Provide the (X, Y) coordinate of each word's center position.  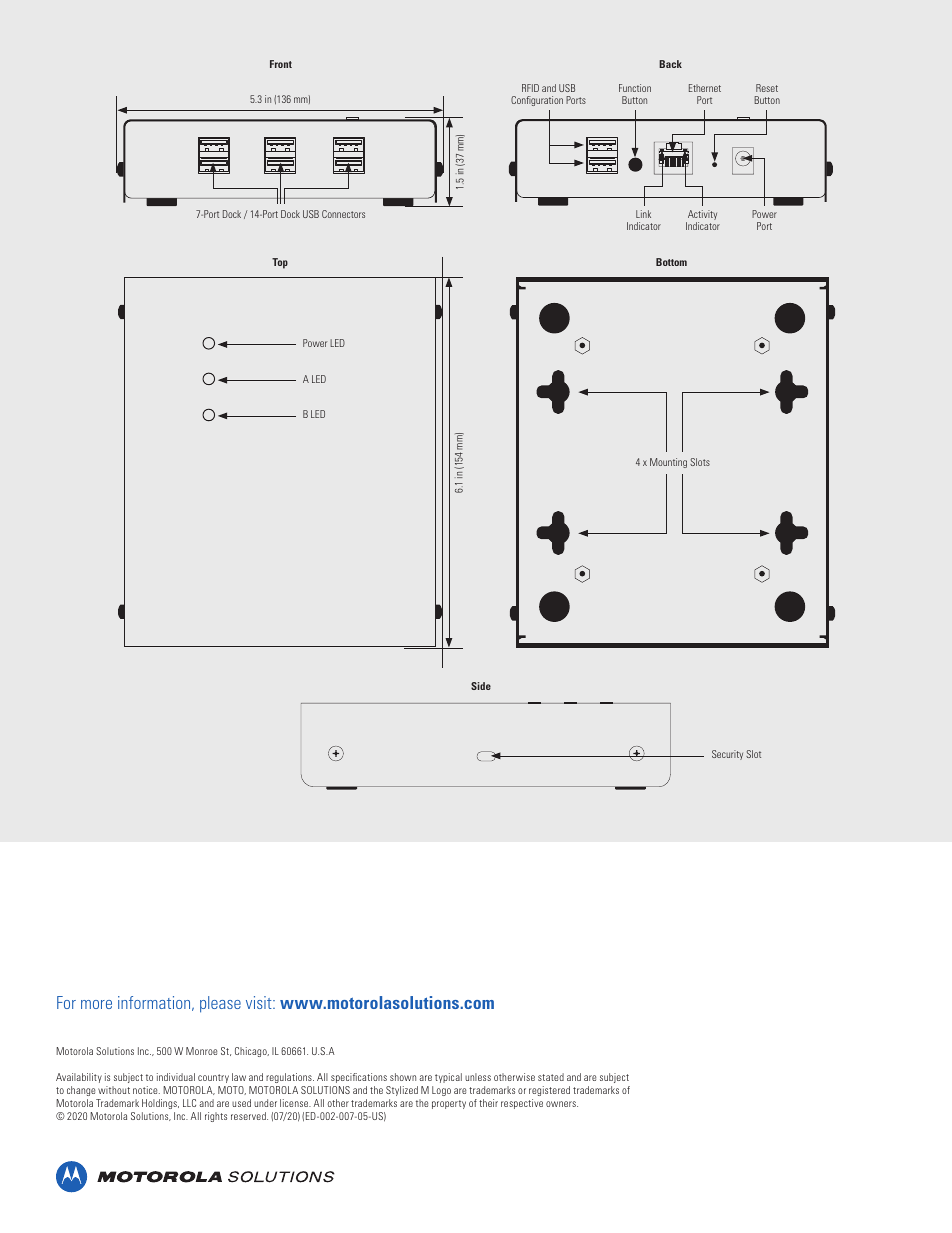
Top (280, 263)
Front (281, 64)
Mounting (668, 463)
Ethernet (705, 88)
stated (551, 1077)
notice (146, 1090)
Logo (441, 1091)
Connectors (343, 214)
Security (727, 755)
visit (260, 1002)
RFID (530, 88)
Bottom (671, 262)
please (220, 1004)
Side (481, 686)
